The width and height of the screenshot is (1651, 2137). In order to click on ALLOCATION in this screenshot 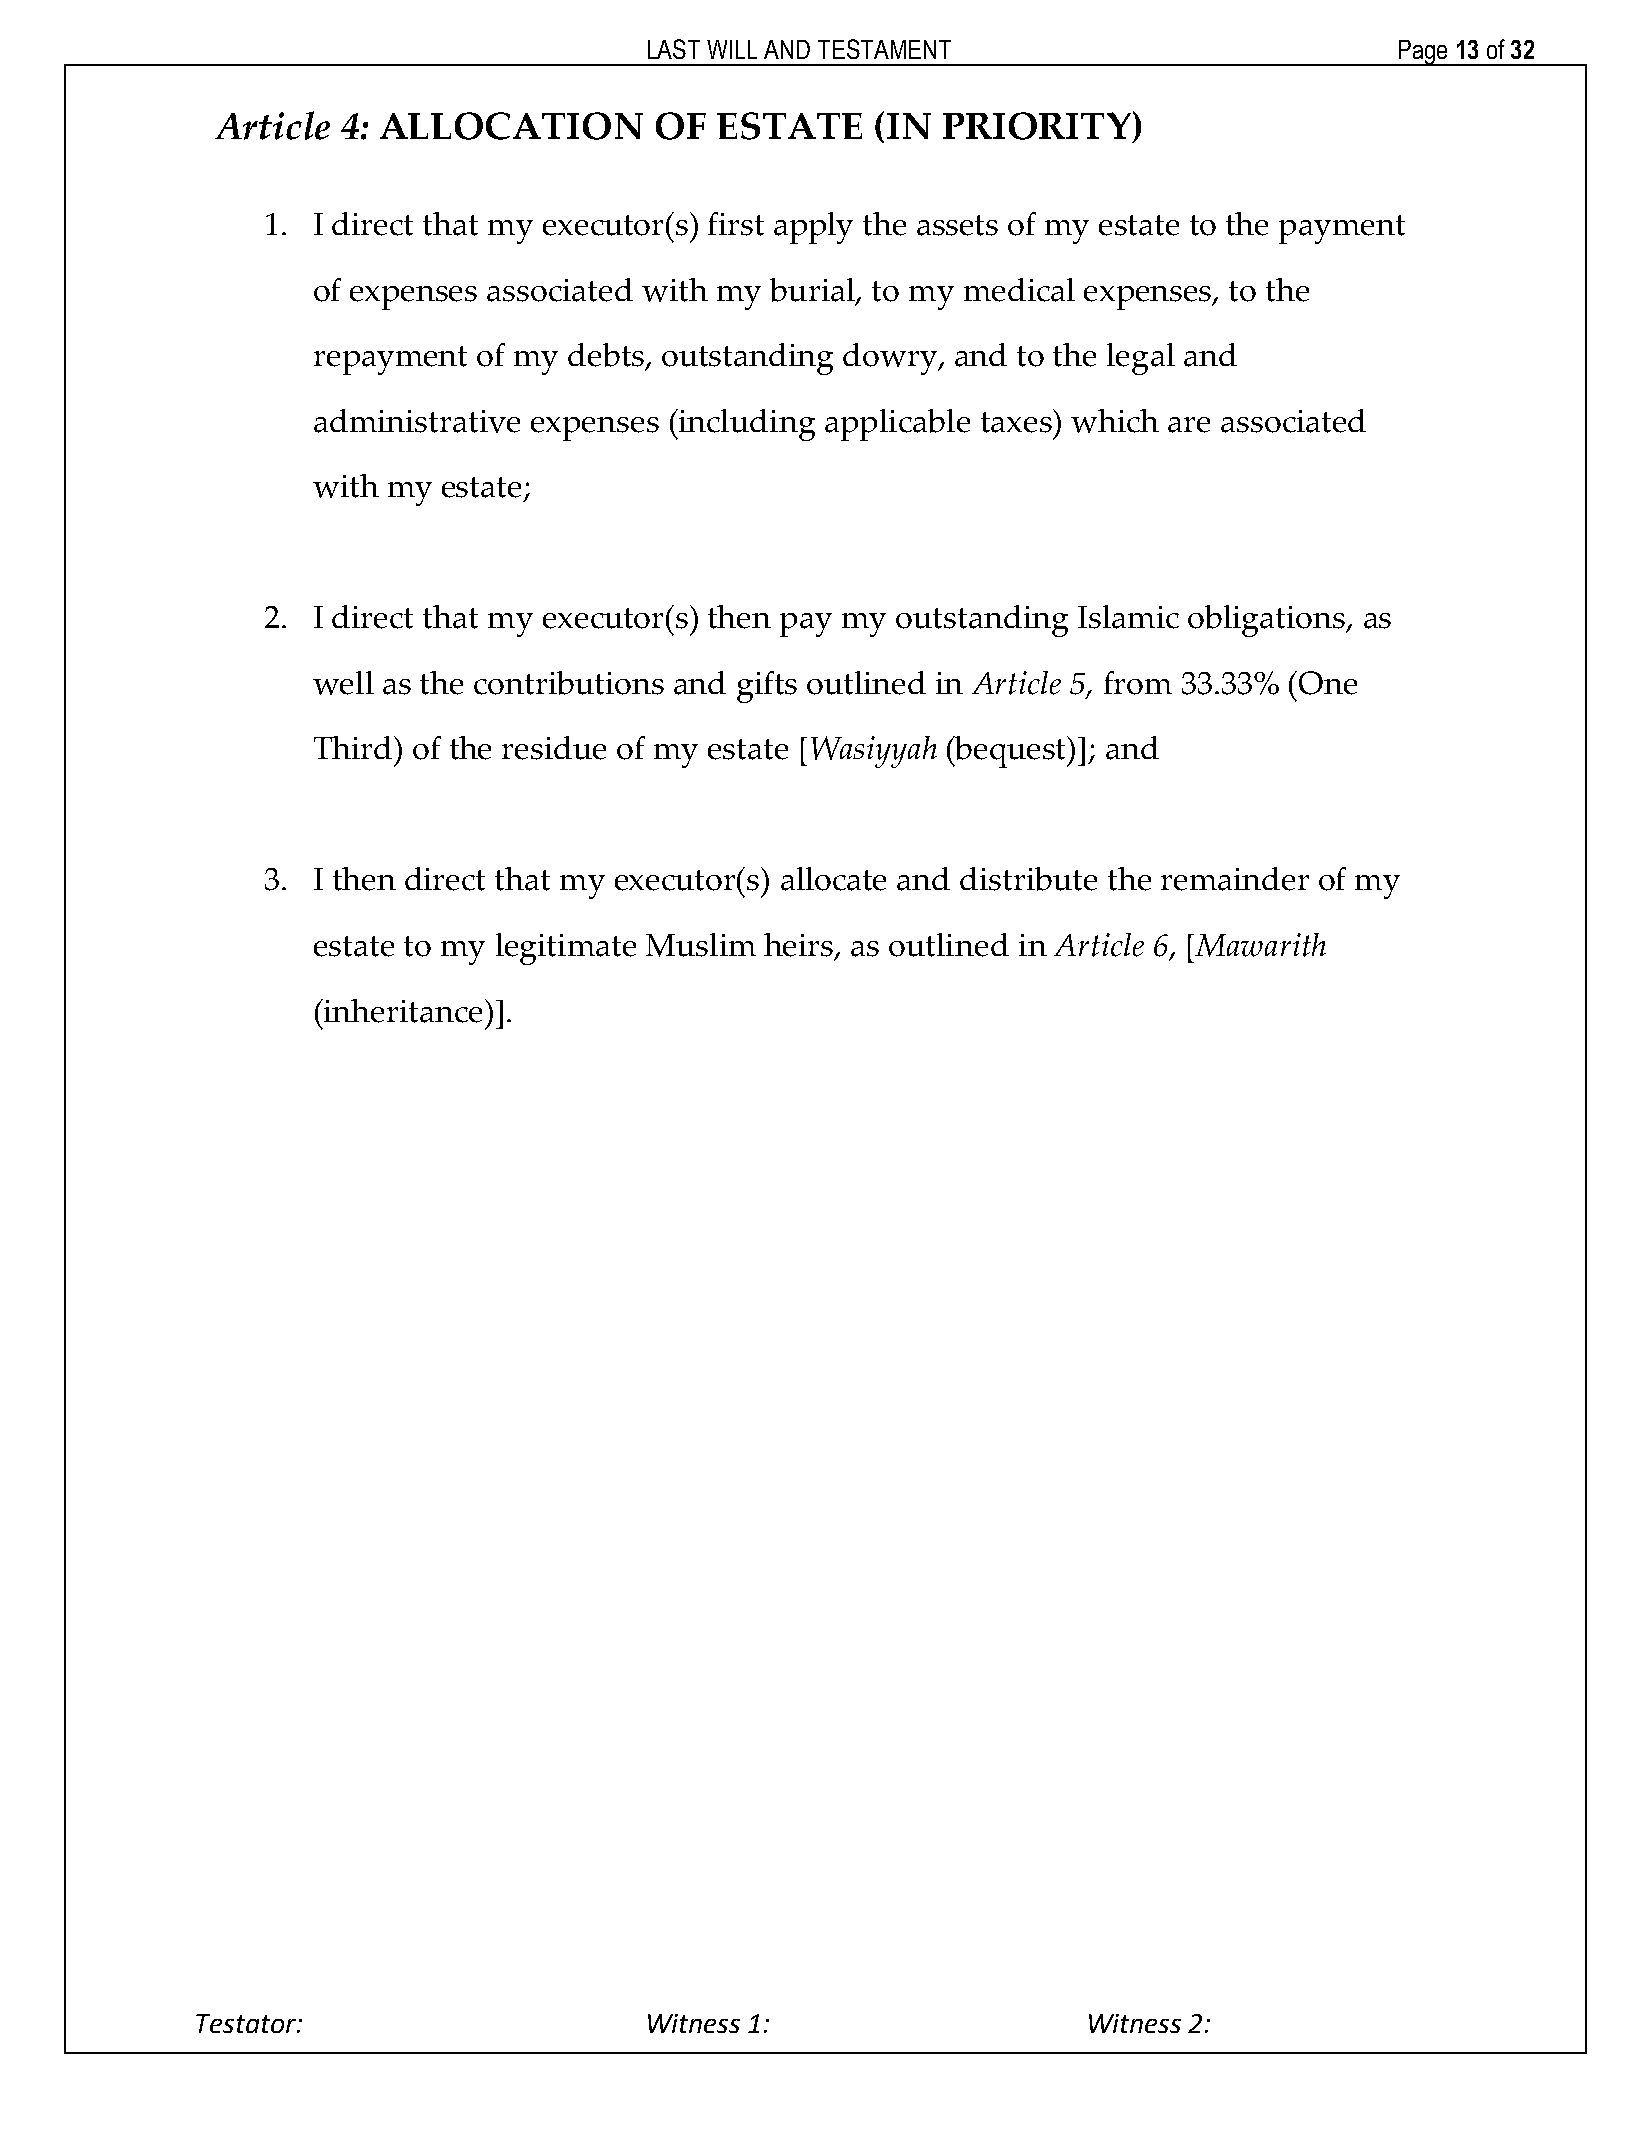, I will do `click(511, 126)`.
